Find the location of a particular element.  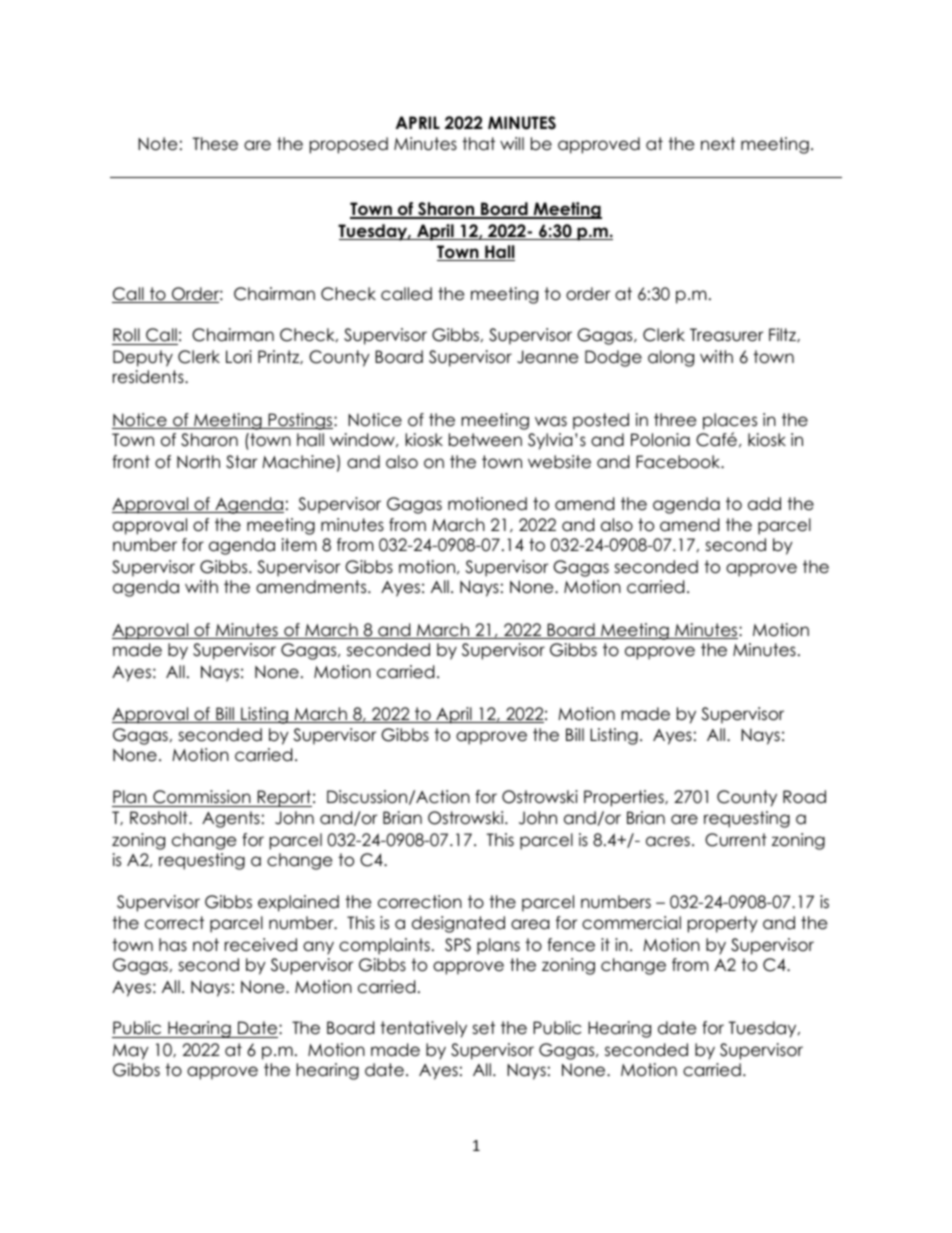

May is located at coordinates (131, 1052).
